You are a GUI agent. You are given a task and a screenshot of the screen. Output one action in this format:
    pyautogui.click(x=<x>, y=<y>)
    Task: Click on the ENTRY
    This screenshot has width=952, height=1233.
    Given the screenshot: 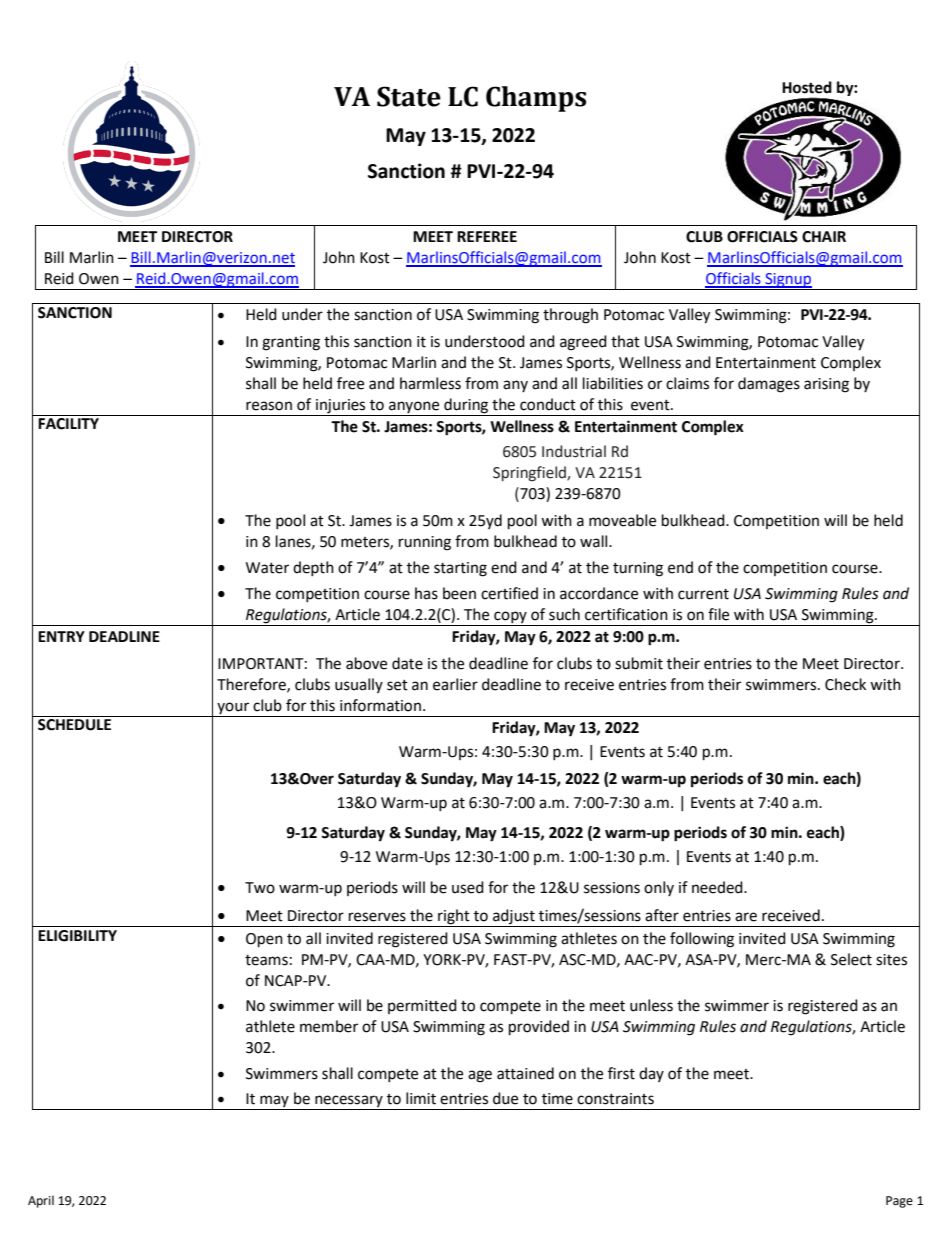 What is the action you would take?
    pyautogui.click(x=61, y=636)
